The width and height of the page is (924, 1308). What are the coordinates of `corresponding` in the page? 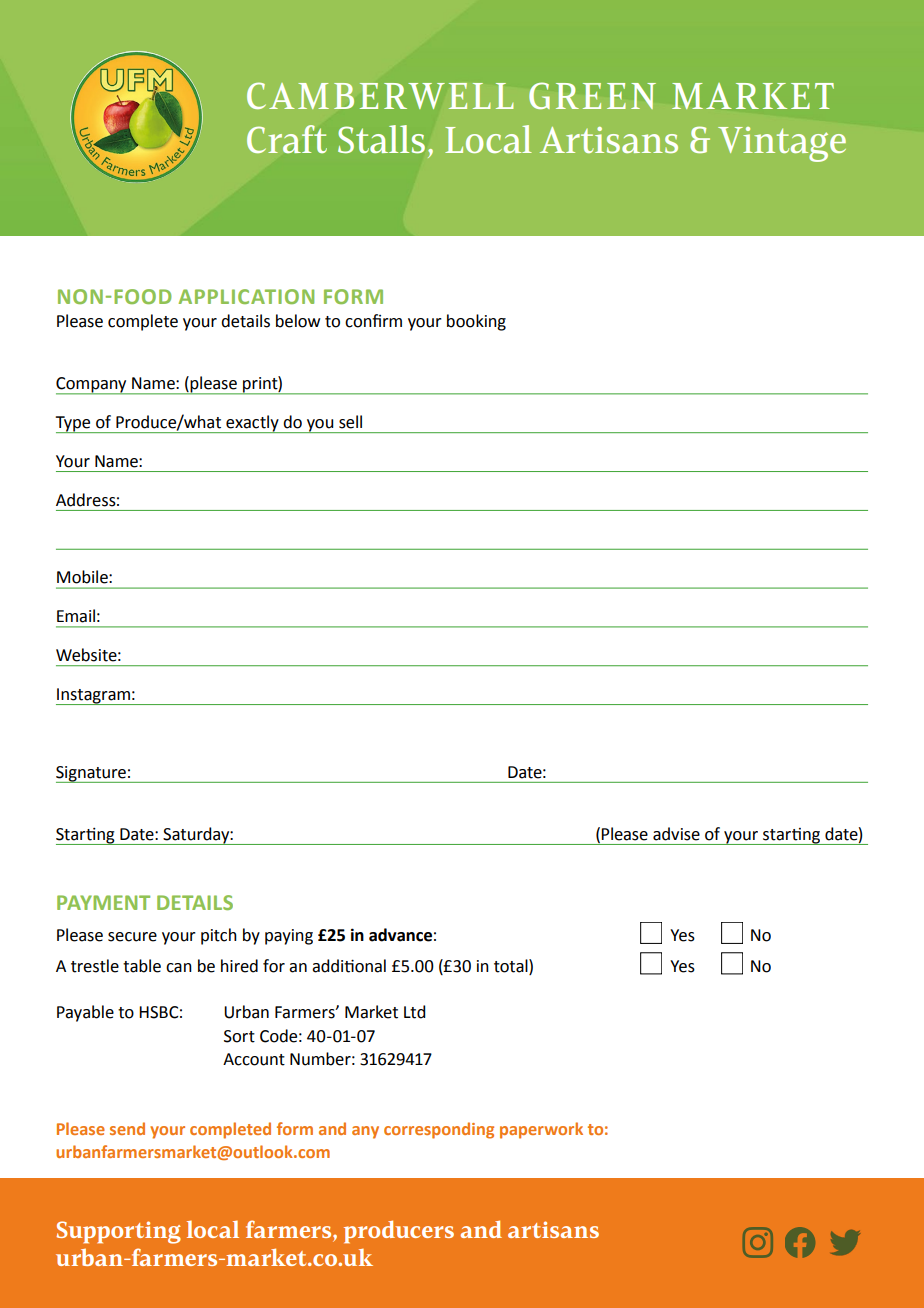 It's located at (439, 1130).
